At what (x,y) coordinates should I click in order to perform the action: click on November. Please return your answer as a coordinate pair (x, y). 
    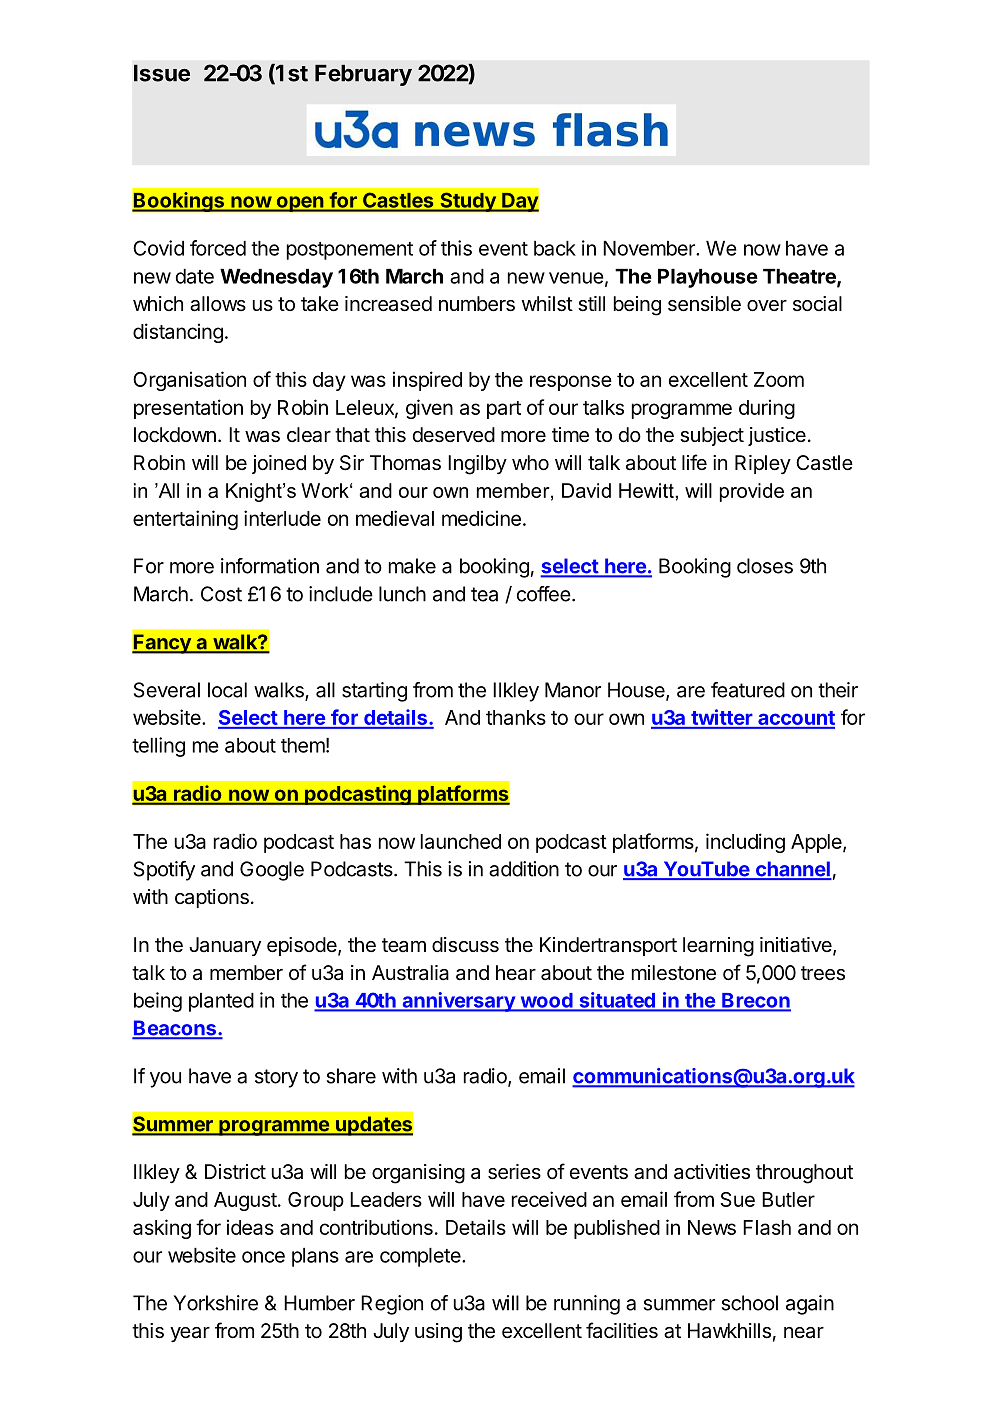
    Looking at the image, I should click on (650, 248).
